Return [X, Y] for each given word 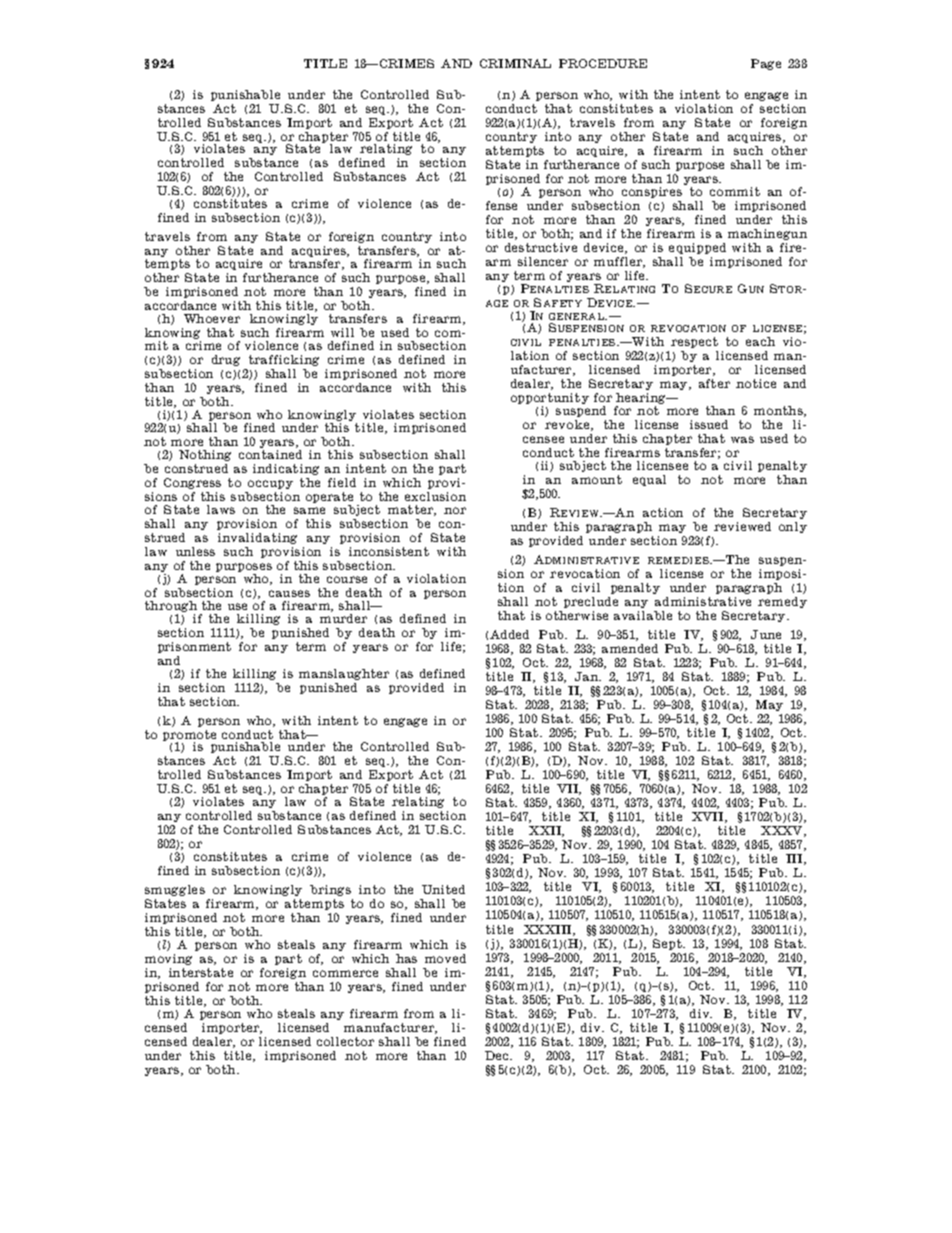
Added [509, 634]
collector [345, 1041]
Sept [669, 944]
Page [766, 64]
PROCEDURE [603, 63]
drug [226, 360]
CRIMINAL [515, 63]
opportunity [550, 400]
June [766, 634]
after [714, 383]
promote [189, 737]
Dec [498, 1055]
